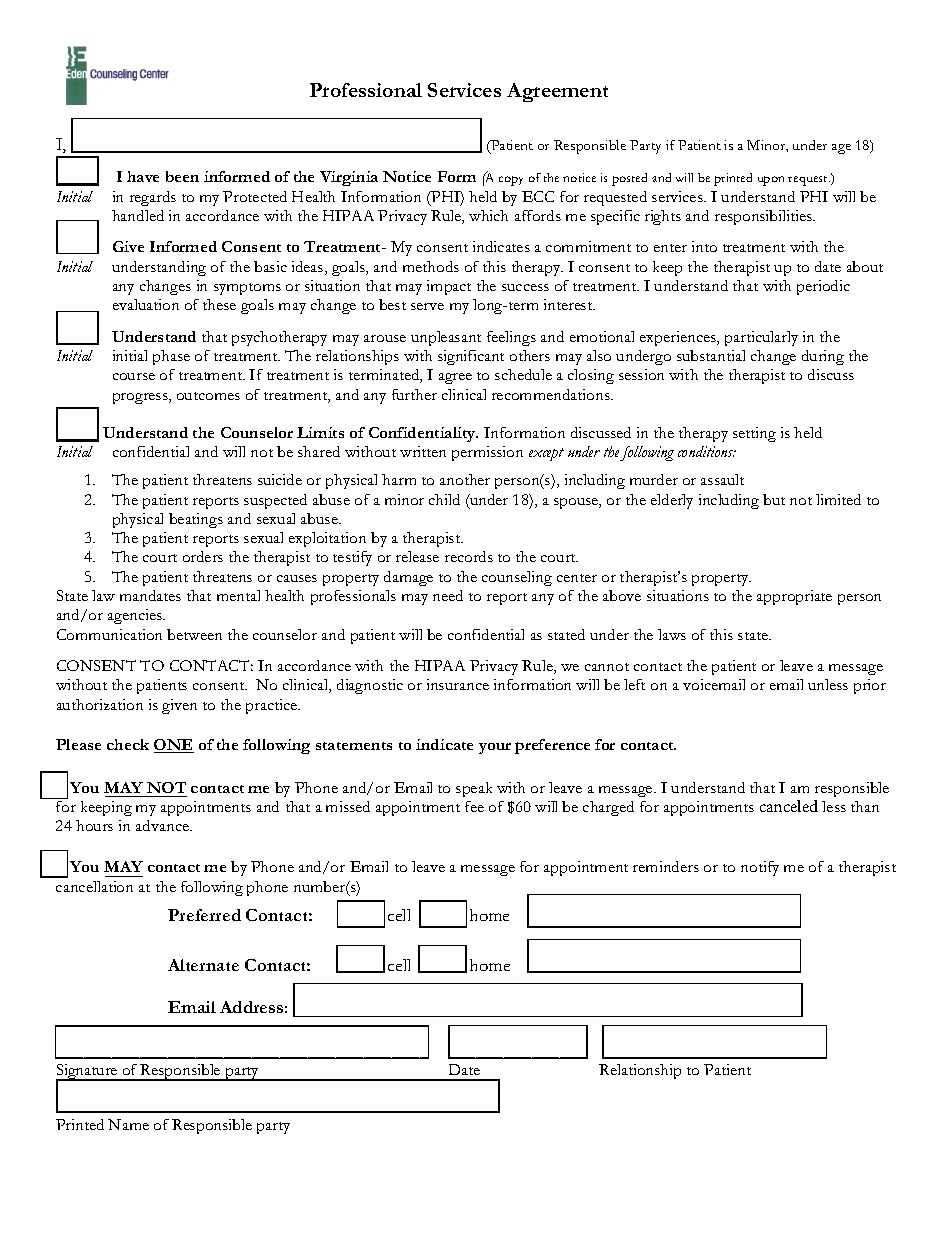  What do you see at coordinates (128, 1124) in the screenshot?
I see `Name` at bounding box center [128, 1124].
